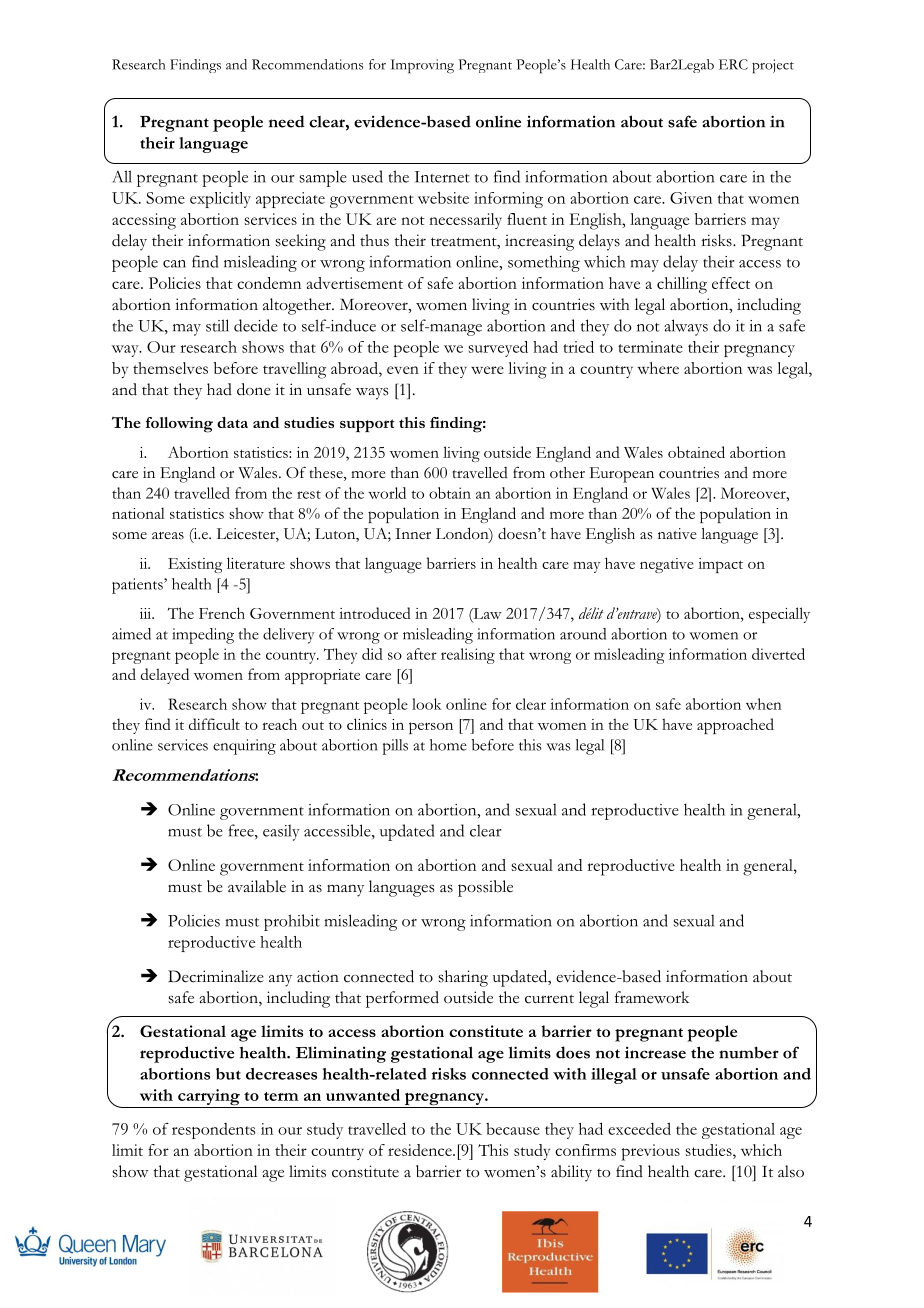  I want to click on impact, so click(720, 565).
